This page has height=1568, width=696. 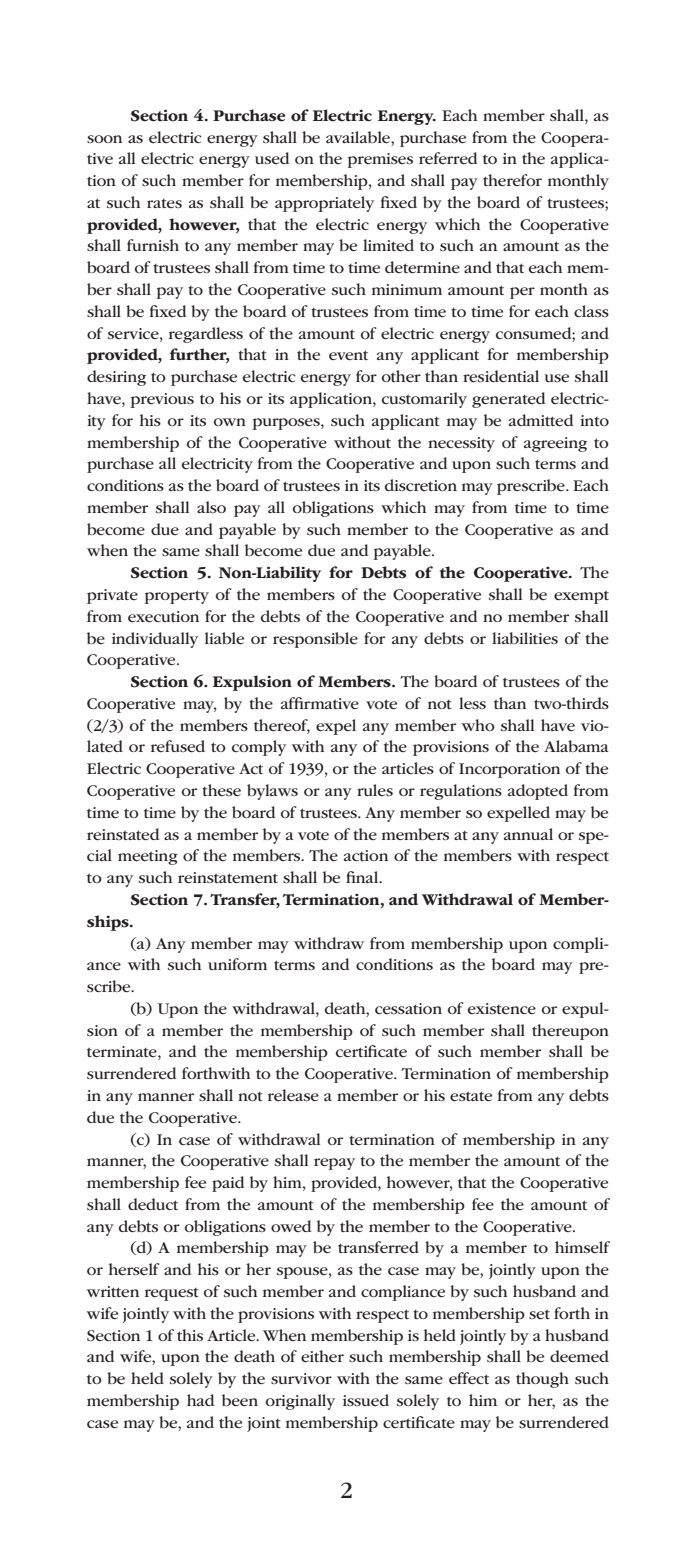 I want to click on this, so click(x=190, y=1335).
